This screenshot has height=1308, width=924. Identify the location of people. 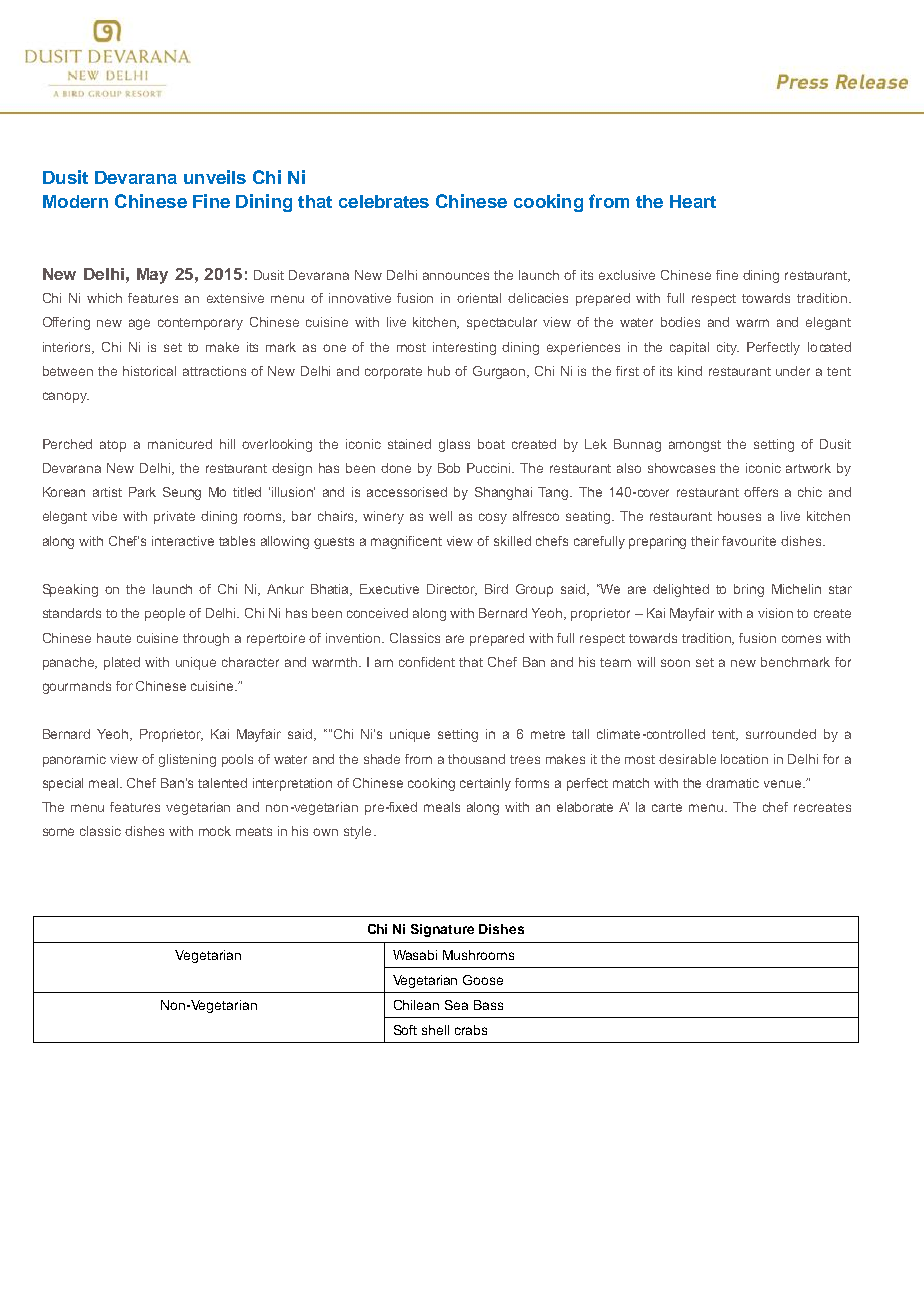
(165, 614).
